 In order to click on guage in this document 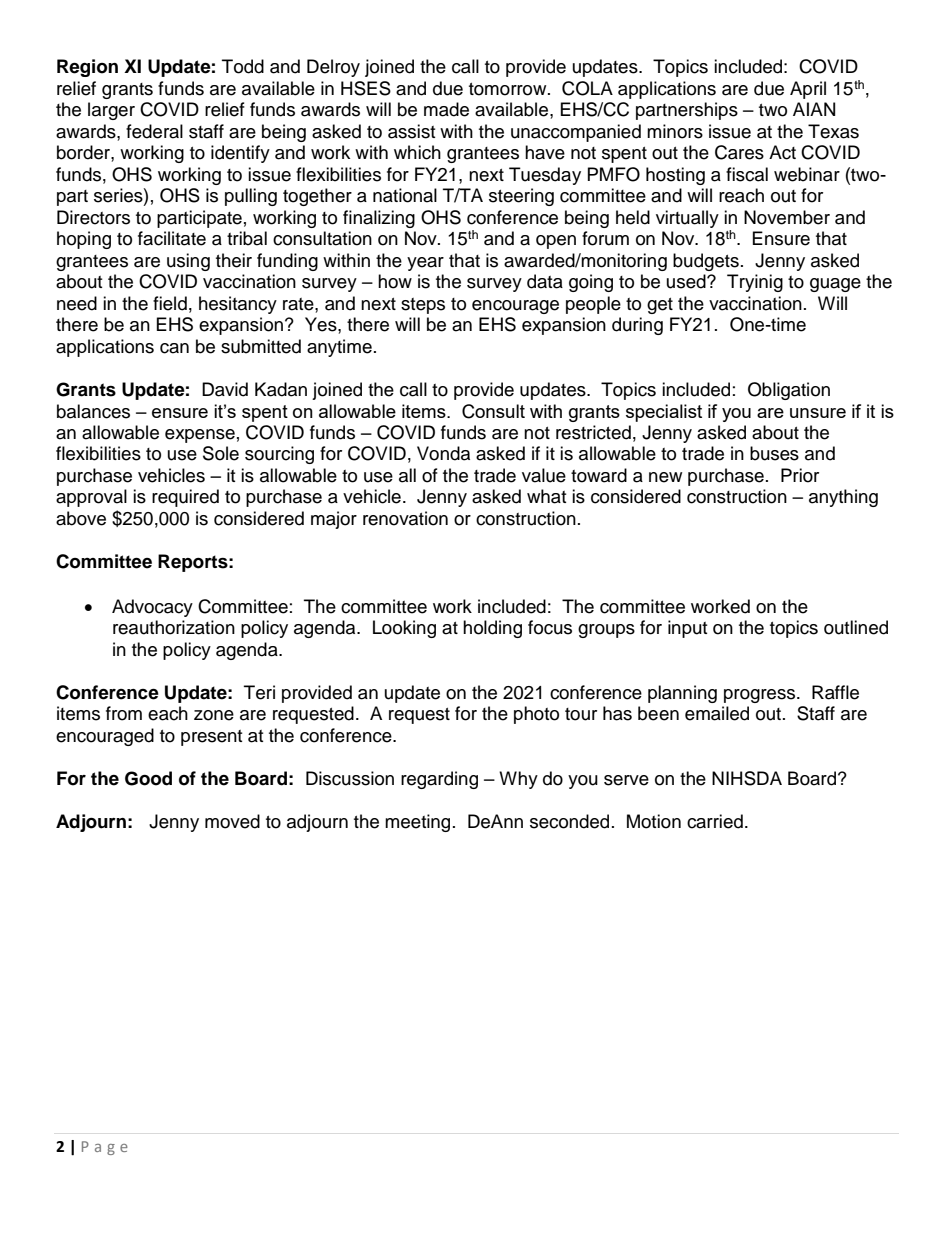, I will do `click(835, 285)`.
